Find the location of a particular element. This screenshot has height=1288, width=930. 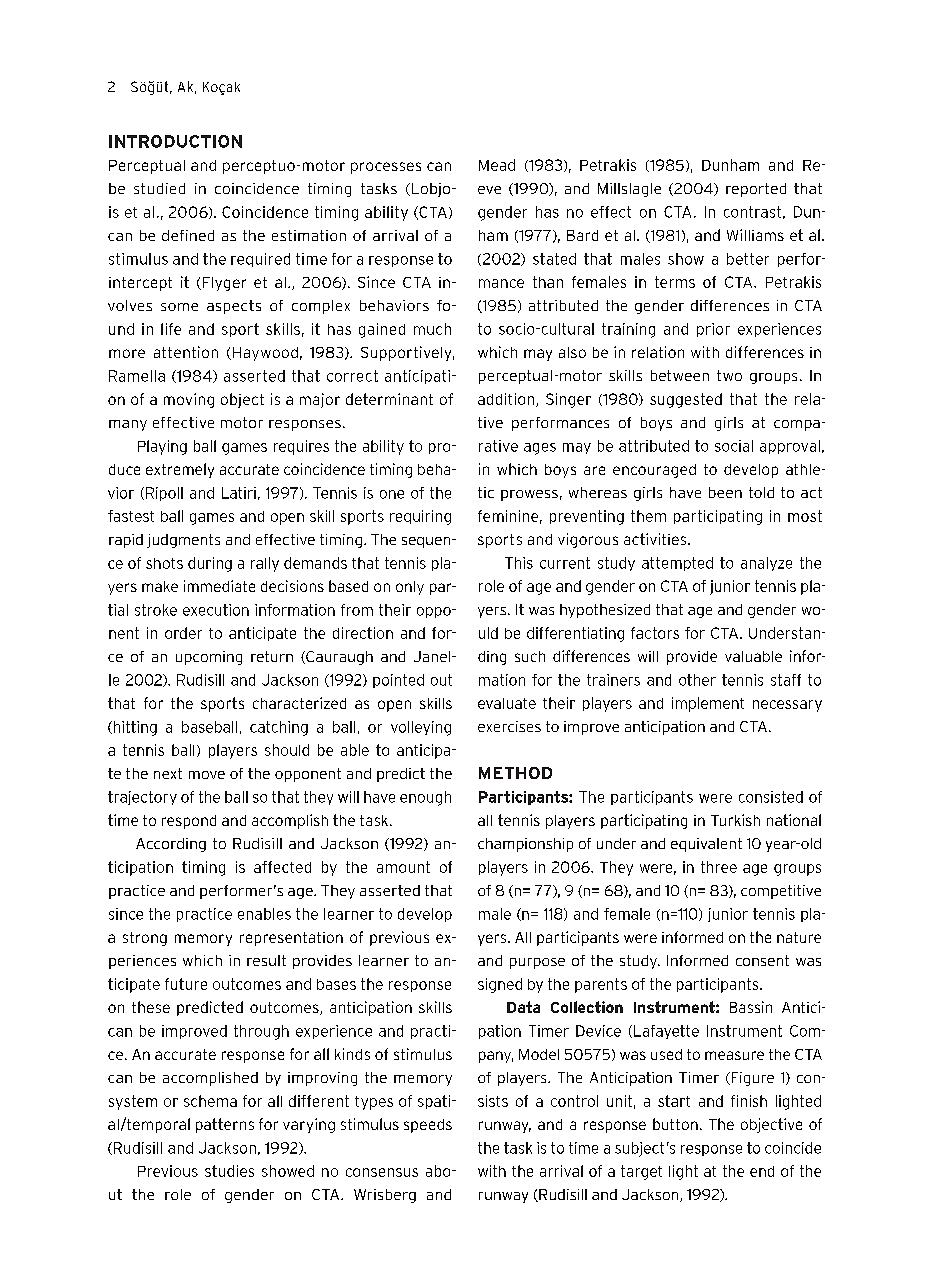

speeds is located at coordinates (428, 1126).
